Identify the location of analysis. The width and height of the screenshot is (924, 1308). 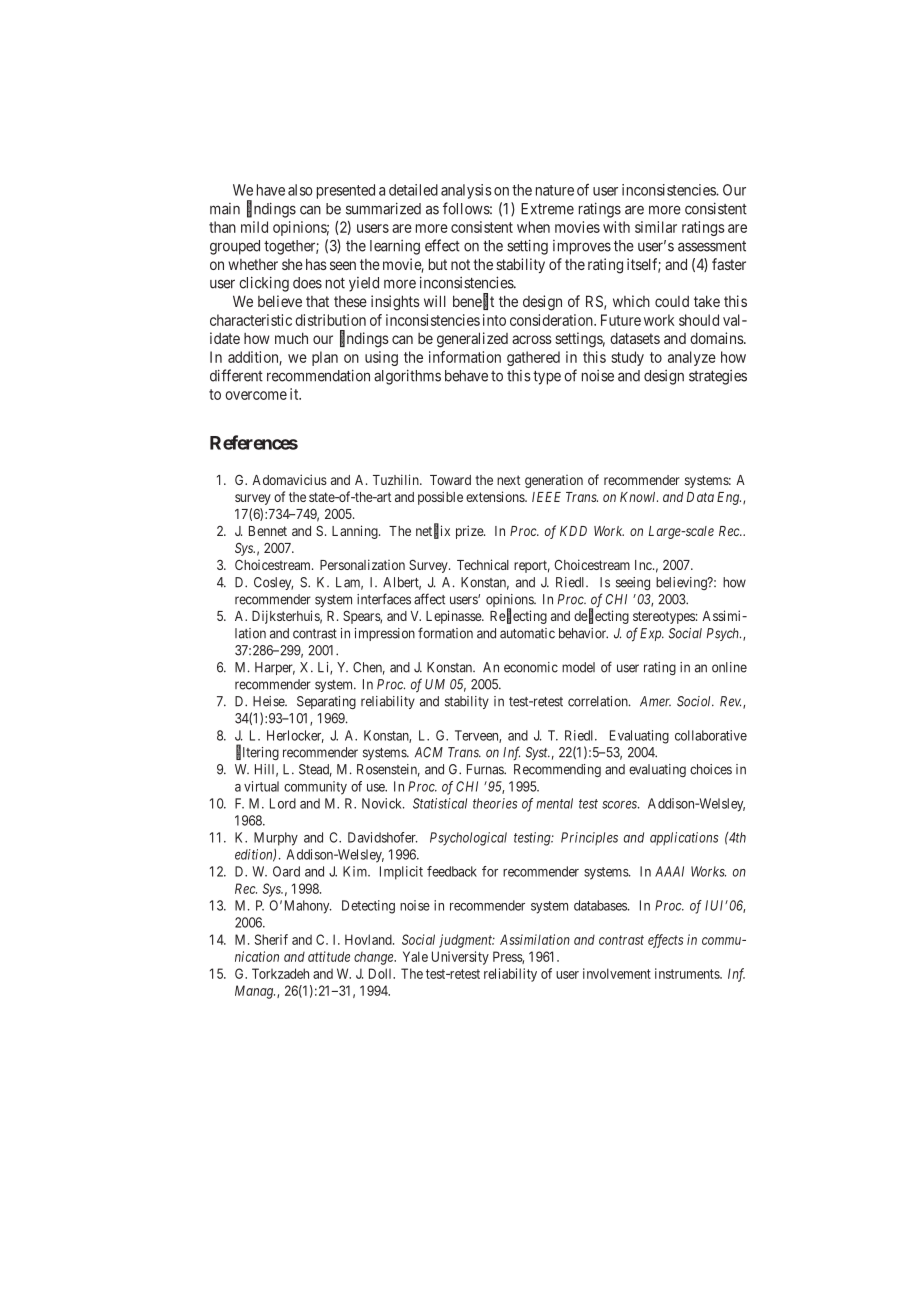
(466, 191).
